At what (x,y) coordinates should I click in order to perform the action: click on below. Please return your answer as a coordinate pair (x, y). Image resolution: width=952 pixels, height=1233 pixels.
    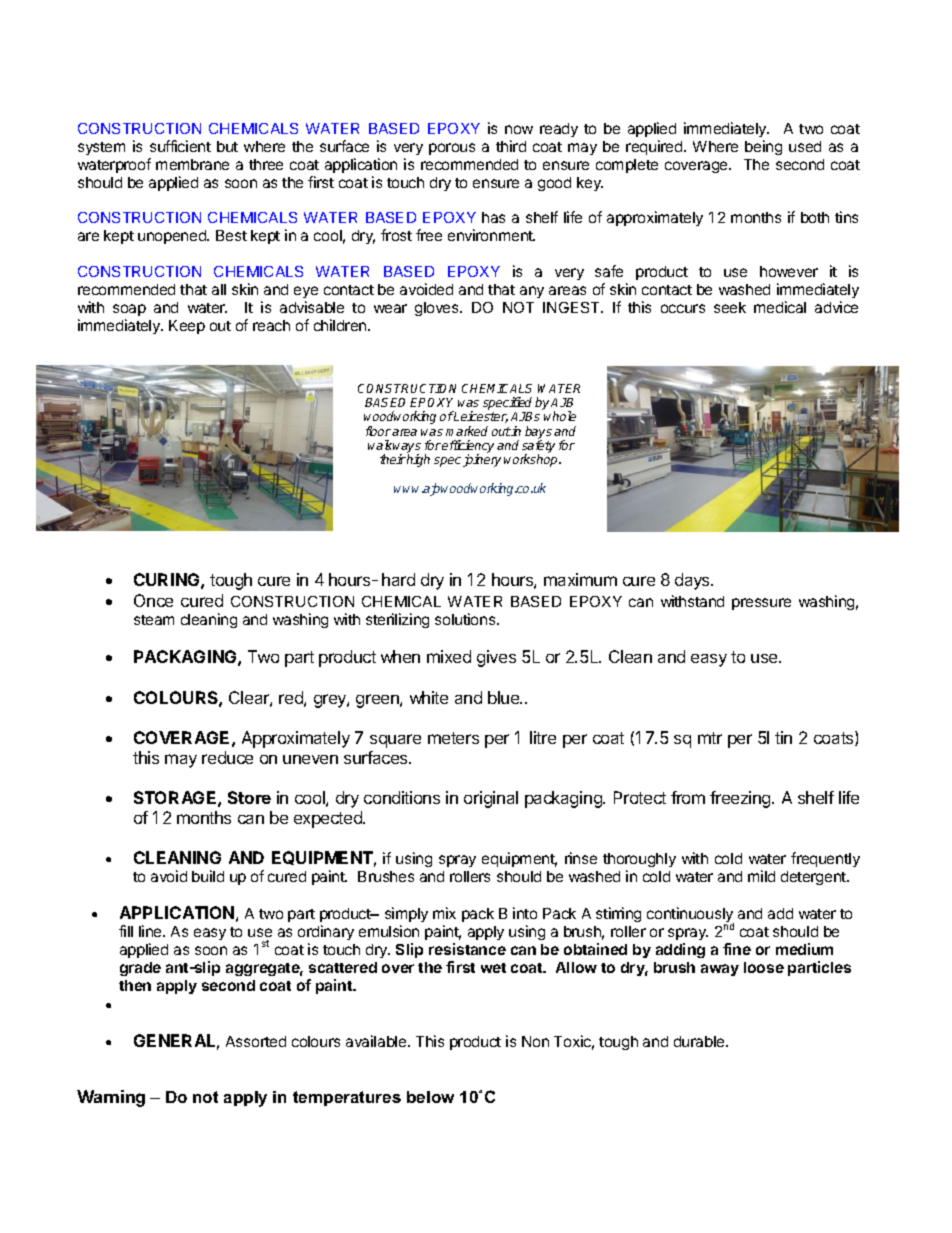
    Looking at the image, I should click on (430, 1097).
